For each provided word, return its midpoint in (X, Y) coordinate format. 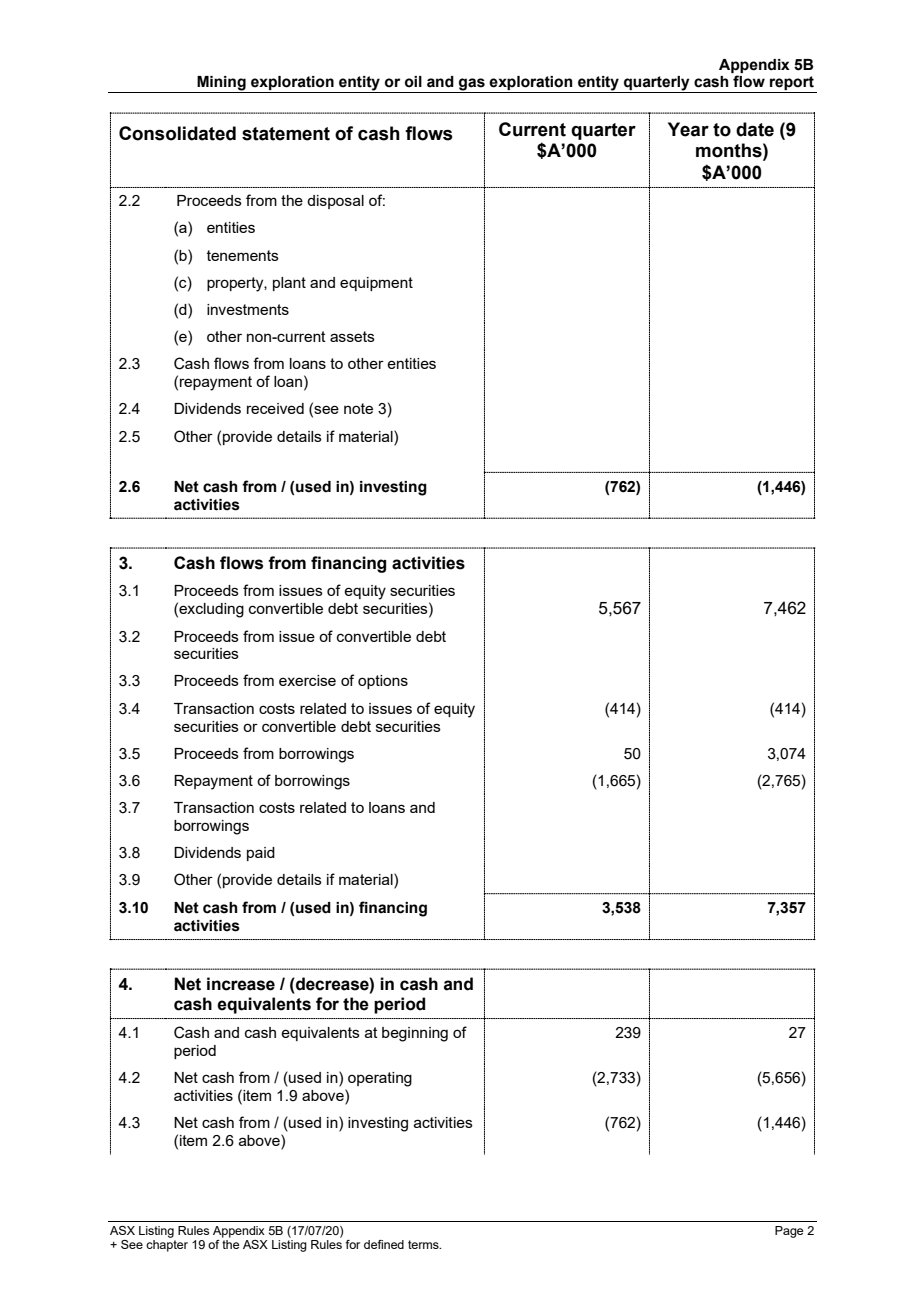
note (358, 408)
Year (688, 129)
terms (424, 1244)
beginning (415, 1034)
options (383, 682)
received (275, 408)
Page (789, 1232)
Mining (221, 84)
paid (261, 854)
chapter (167, 1246)
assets (352, 336)
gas (472, 85)
